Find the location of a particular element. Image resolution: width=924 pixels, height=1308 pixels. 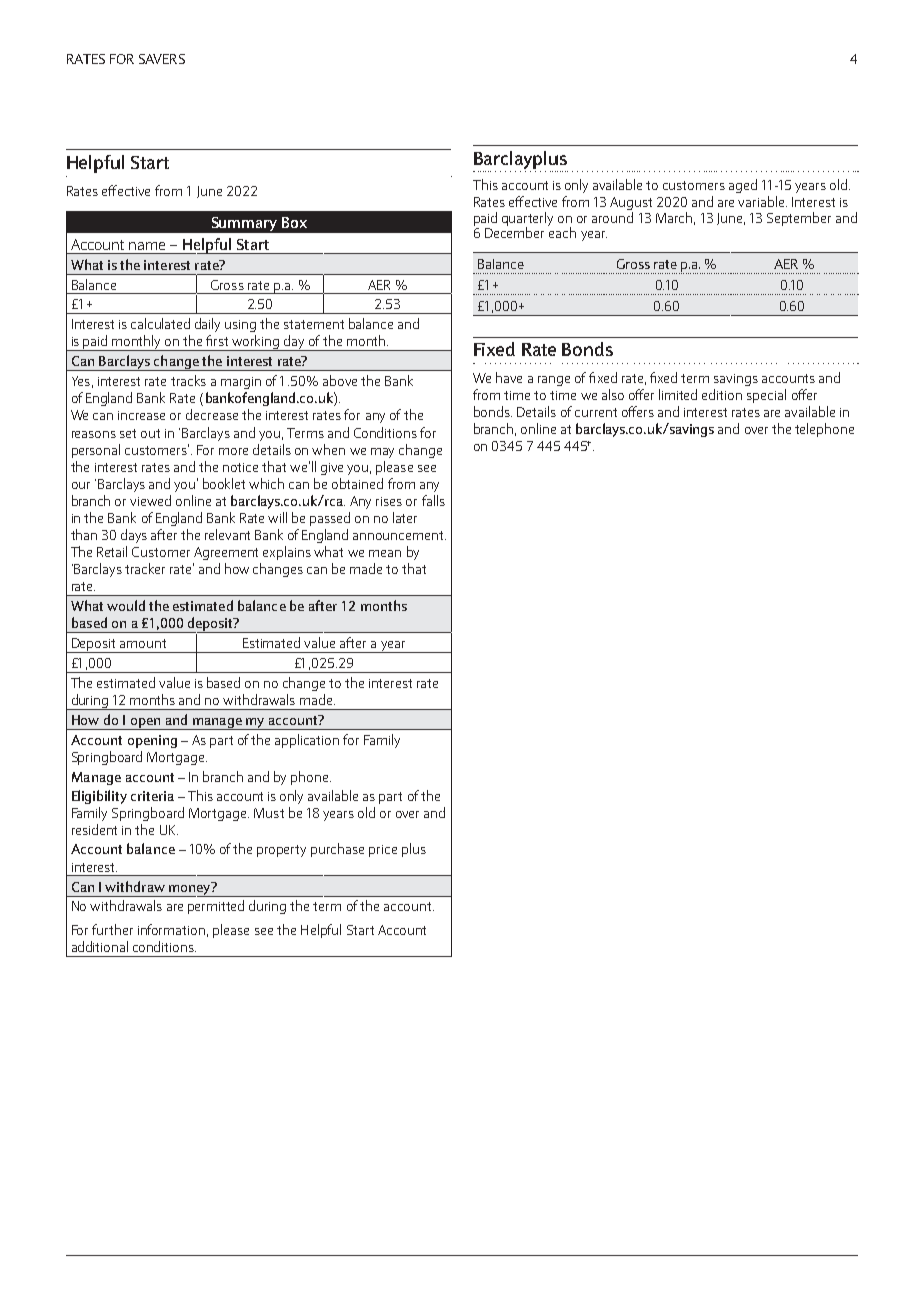

viewed is located at coordinates (150, 500).
